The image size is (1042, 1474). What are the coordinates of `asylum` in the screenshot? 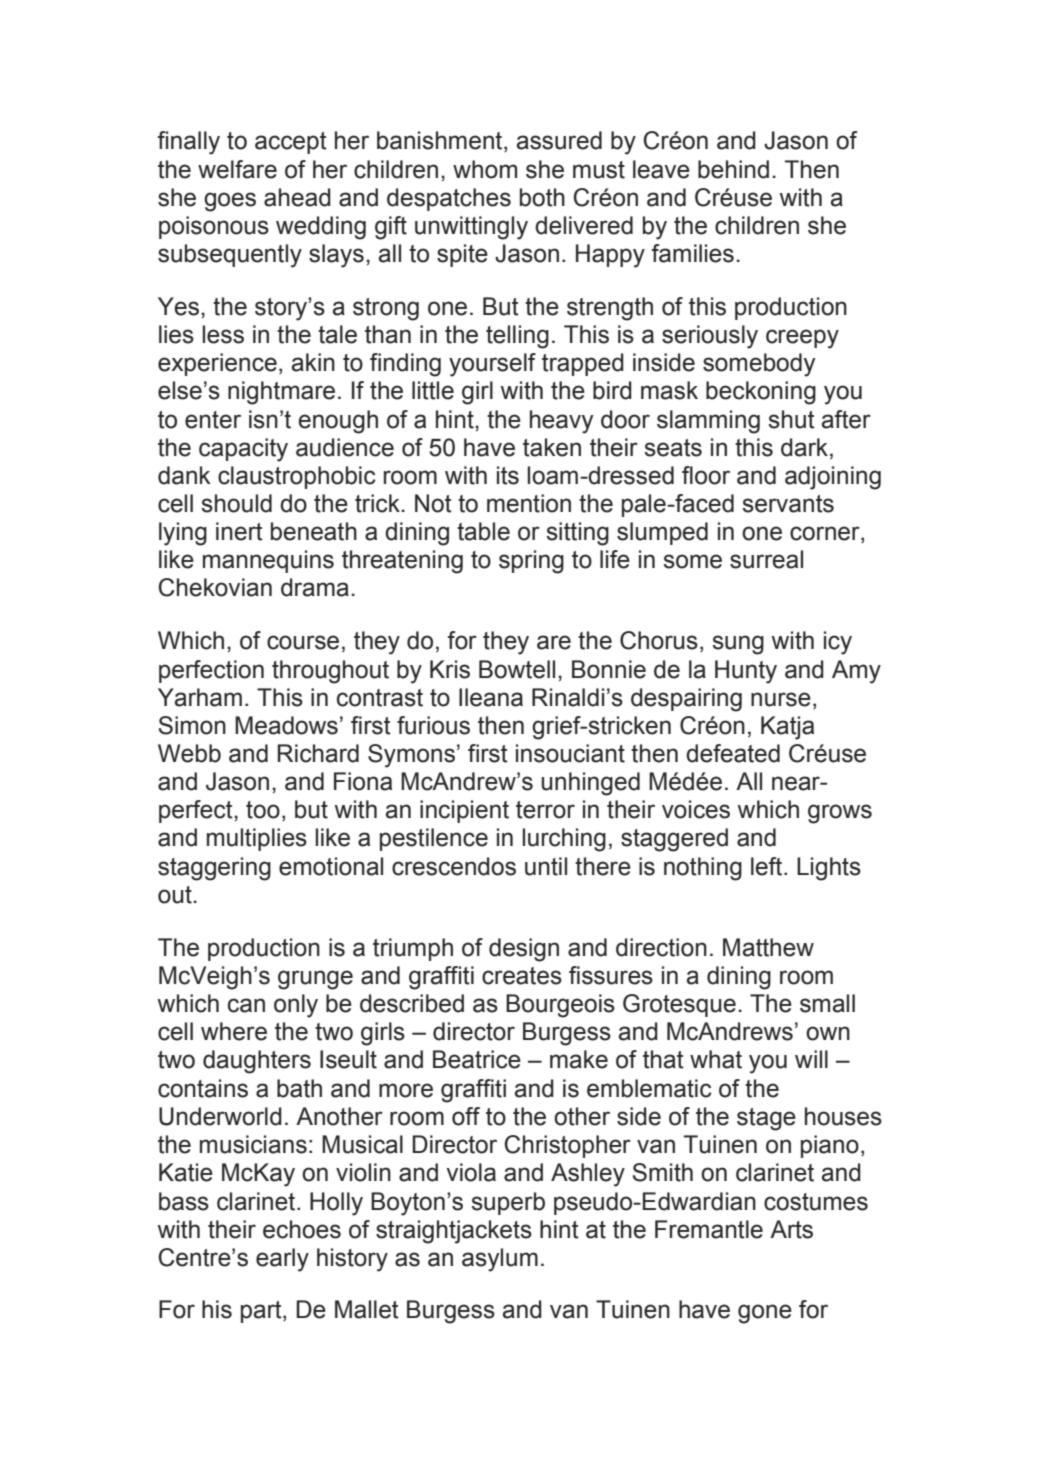 It's located at (500, 1260).
